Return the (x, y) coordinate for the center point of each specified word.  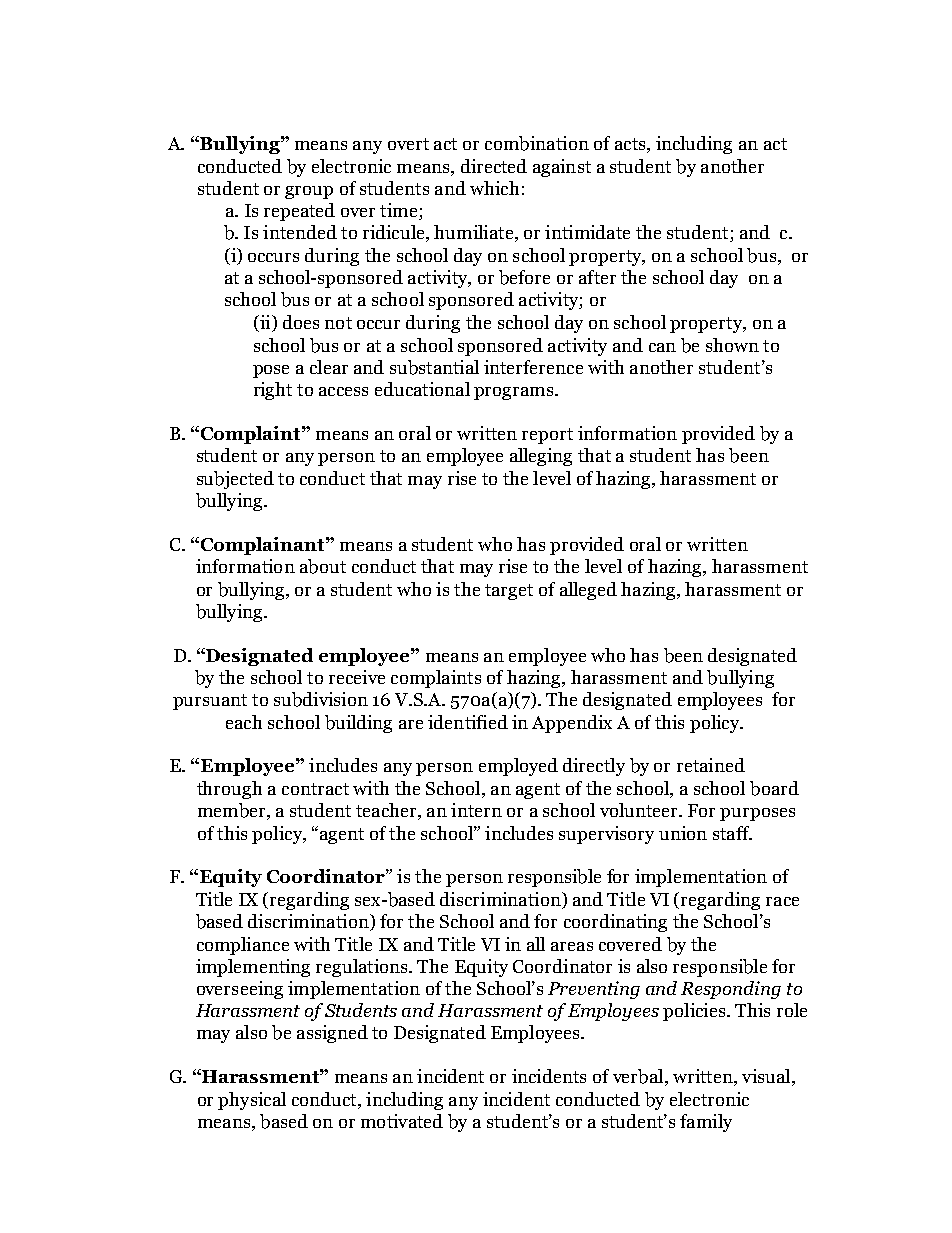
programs (515, 393)
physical (252, 1101)
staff (732, 833)
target (509, 592)
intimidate (587, 232)
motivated (402, 1121)
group (309, 192)
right (273, 391)
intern (476, 810)
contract (315, 789)
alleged (588, 591)
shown (732, 345)
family (706, 1123)
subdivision (321, 699)
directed (494, 166)
